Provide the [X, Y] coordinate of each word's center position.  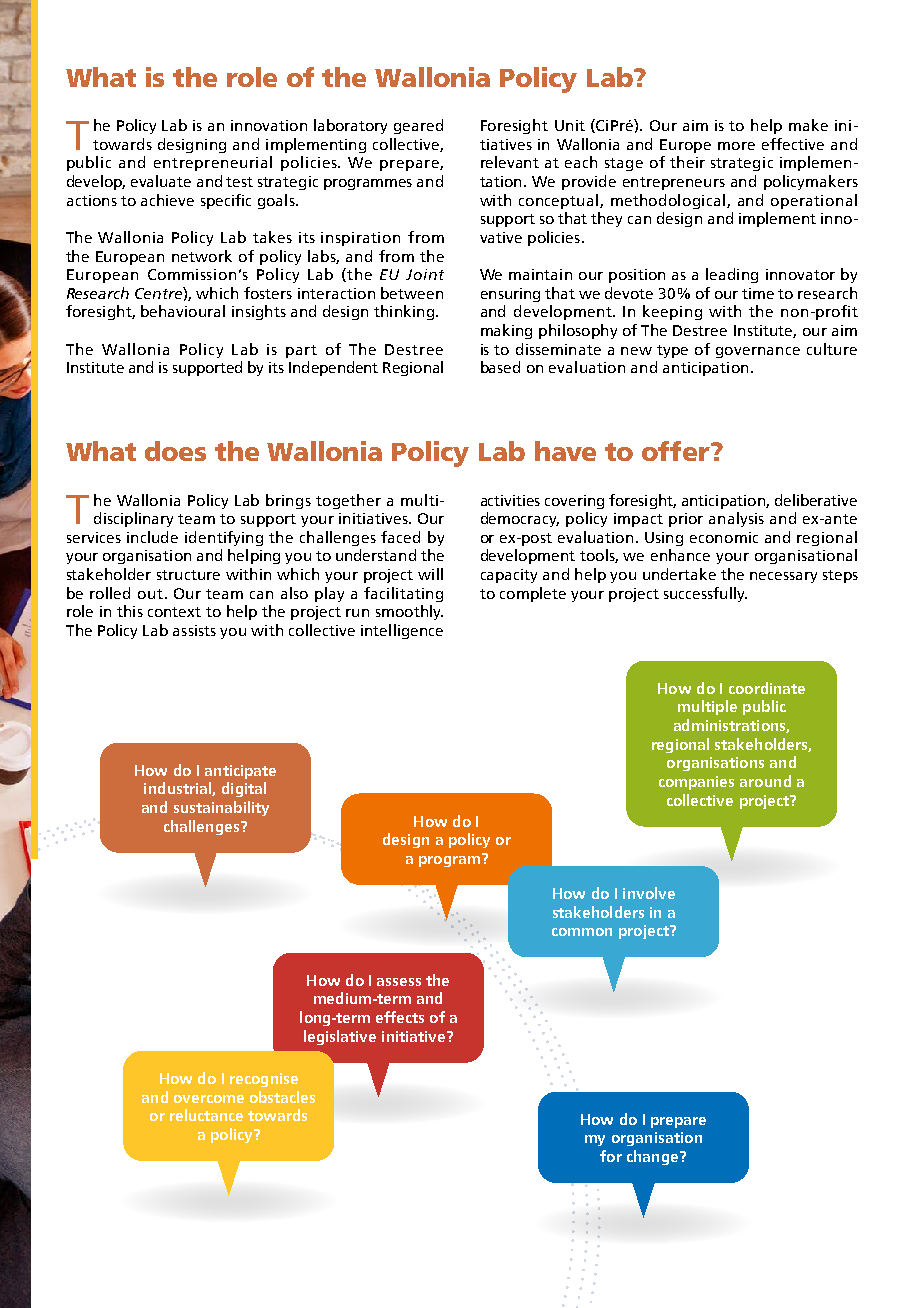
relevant [510, 162]
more [736, 146]
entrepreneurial [213, 163]
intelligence [402, 631]
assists [194, 630]
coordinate [767, 688]
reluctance [206, 1115]
